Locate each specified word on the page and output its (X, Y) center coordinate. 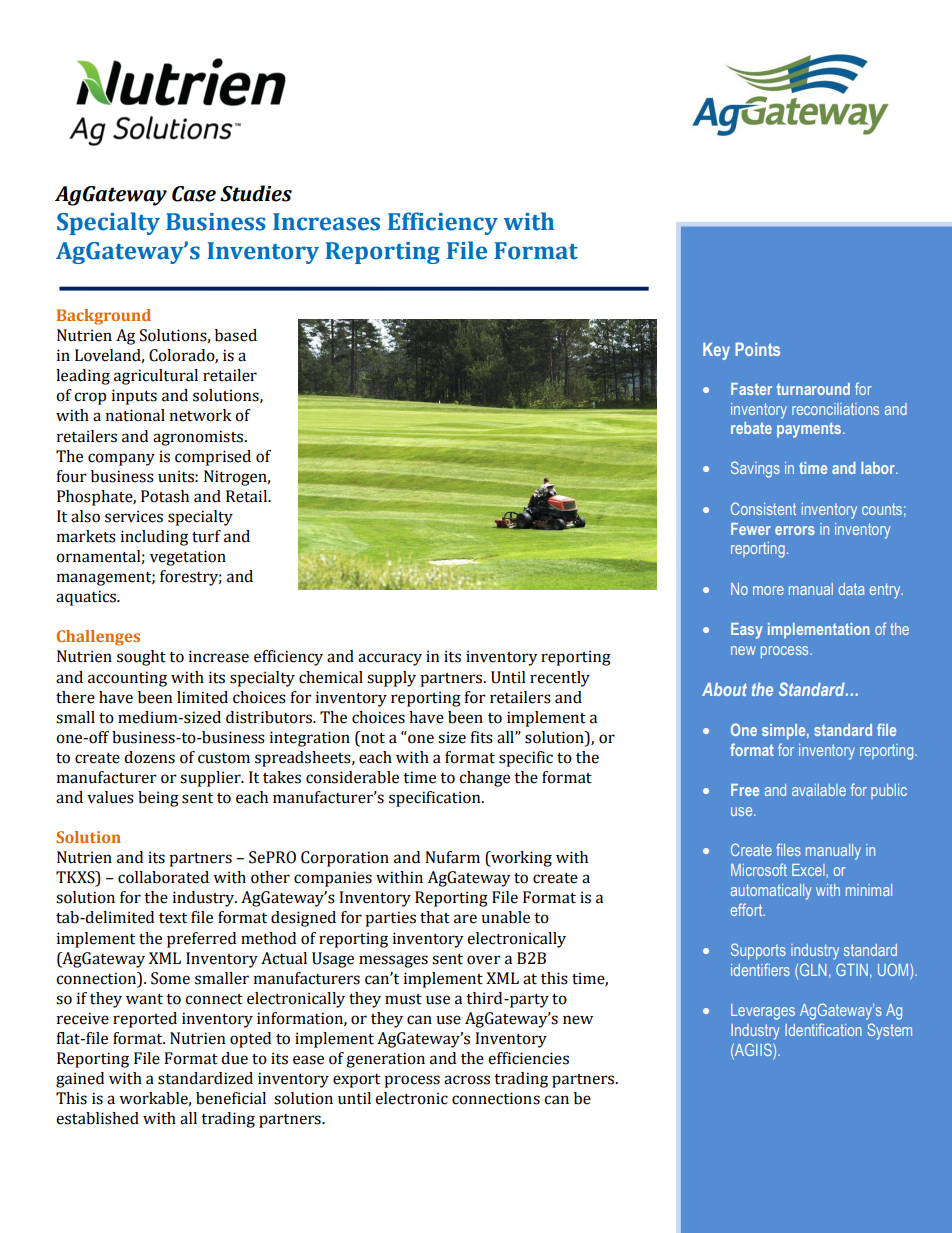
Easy (747, 631)
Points (757, 349)
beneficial (231, 1098)
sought (141, 658)
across (467, 1080)
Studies (256, 193)
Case (194, 194)
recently (560, 679)
